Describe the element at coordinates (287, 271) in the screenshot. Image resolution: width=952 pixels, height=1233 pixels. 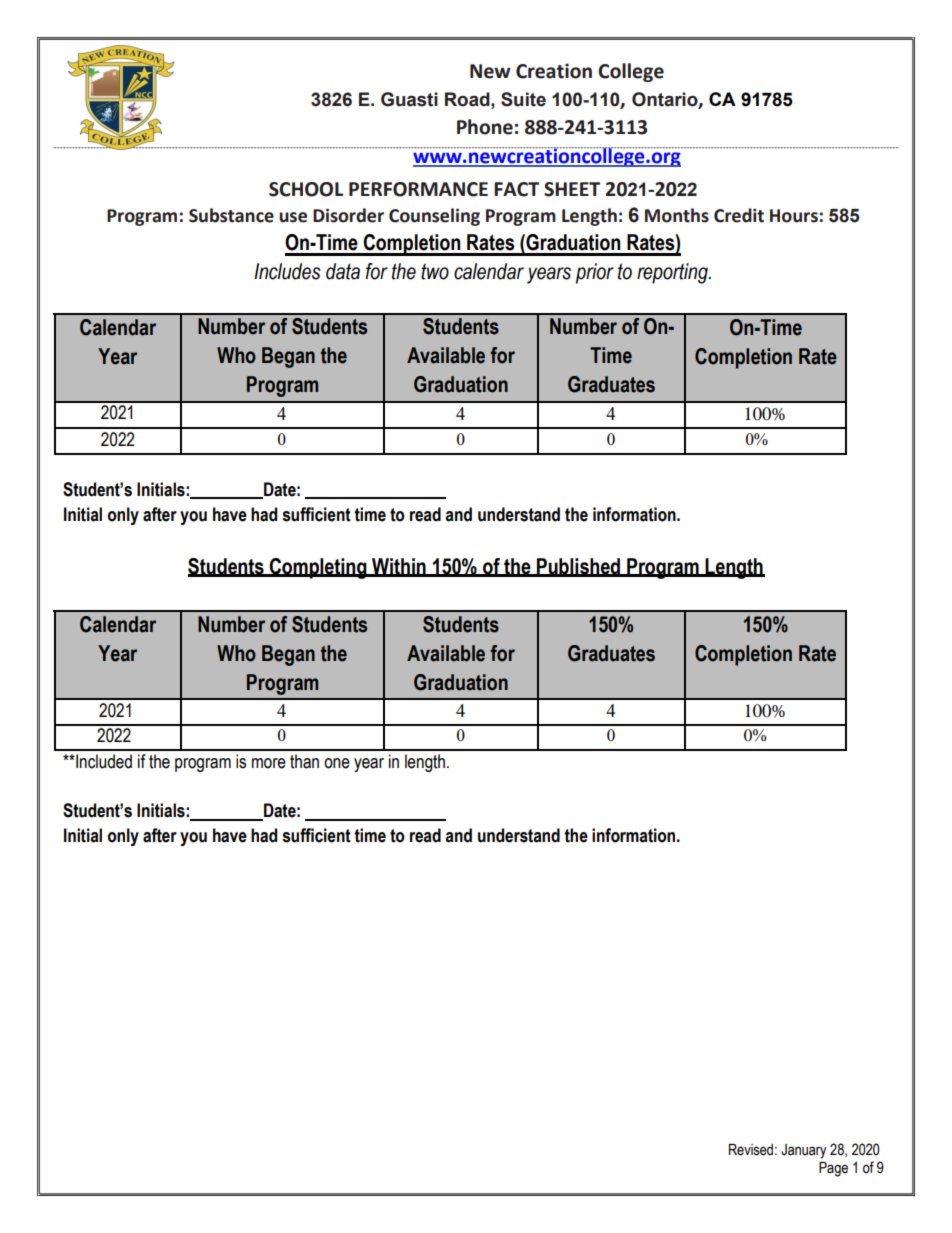
I see `Includes` at that location.
